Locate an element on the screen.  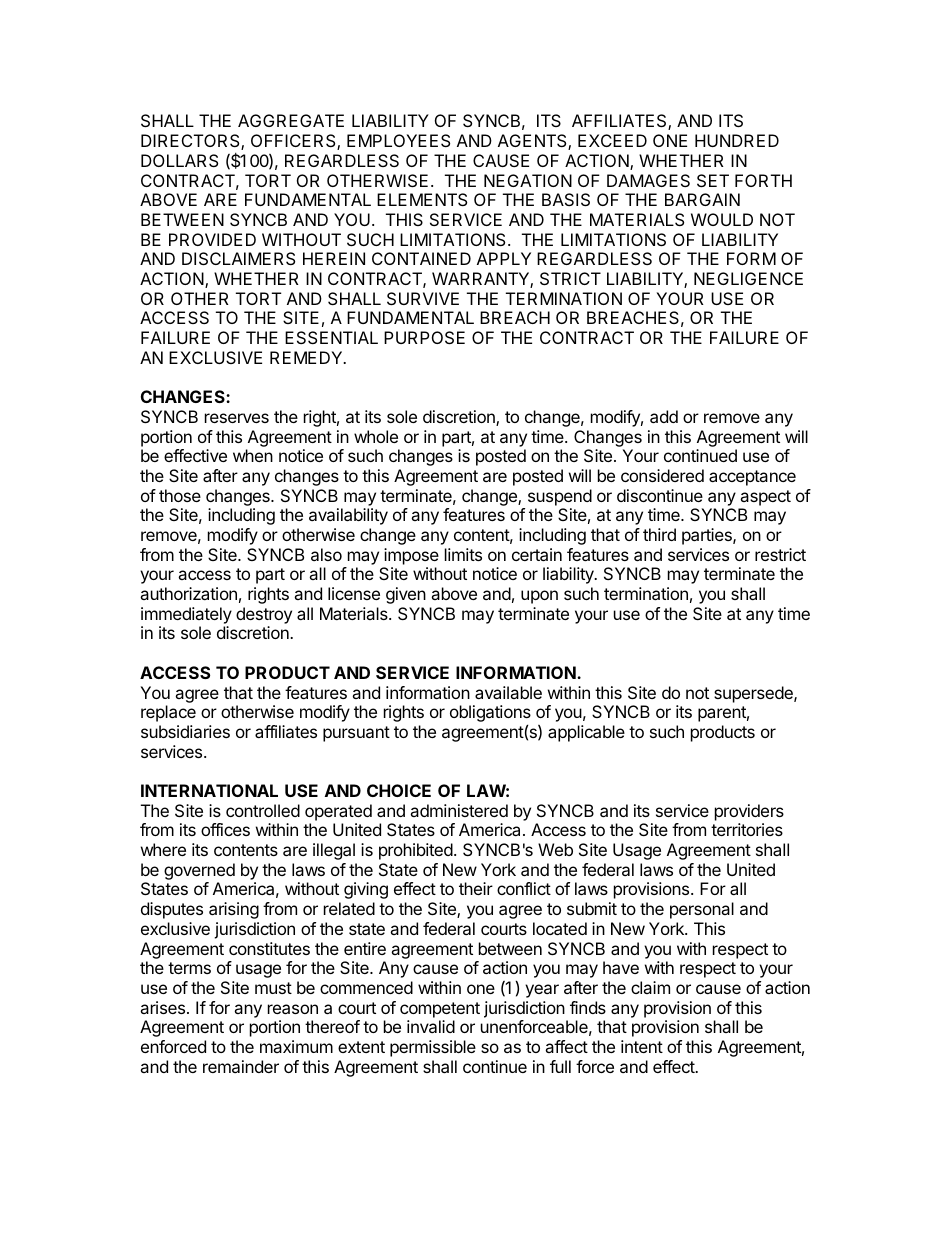
add is located at coordinates (664, 416).
